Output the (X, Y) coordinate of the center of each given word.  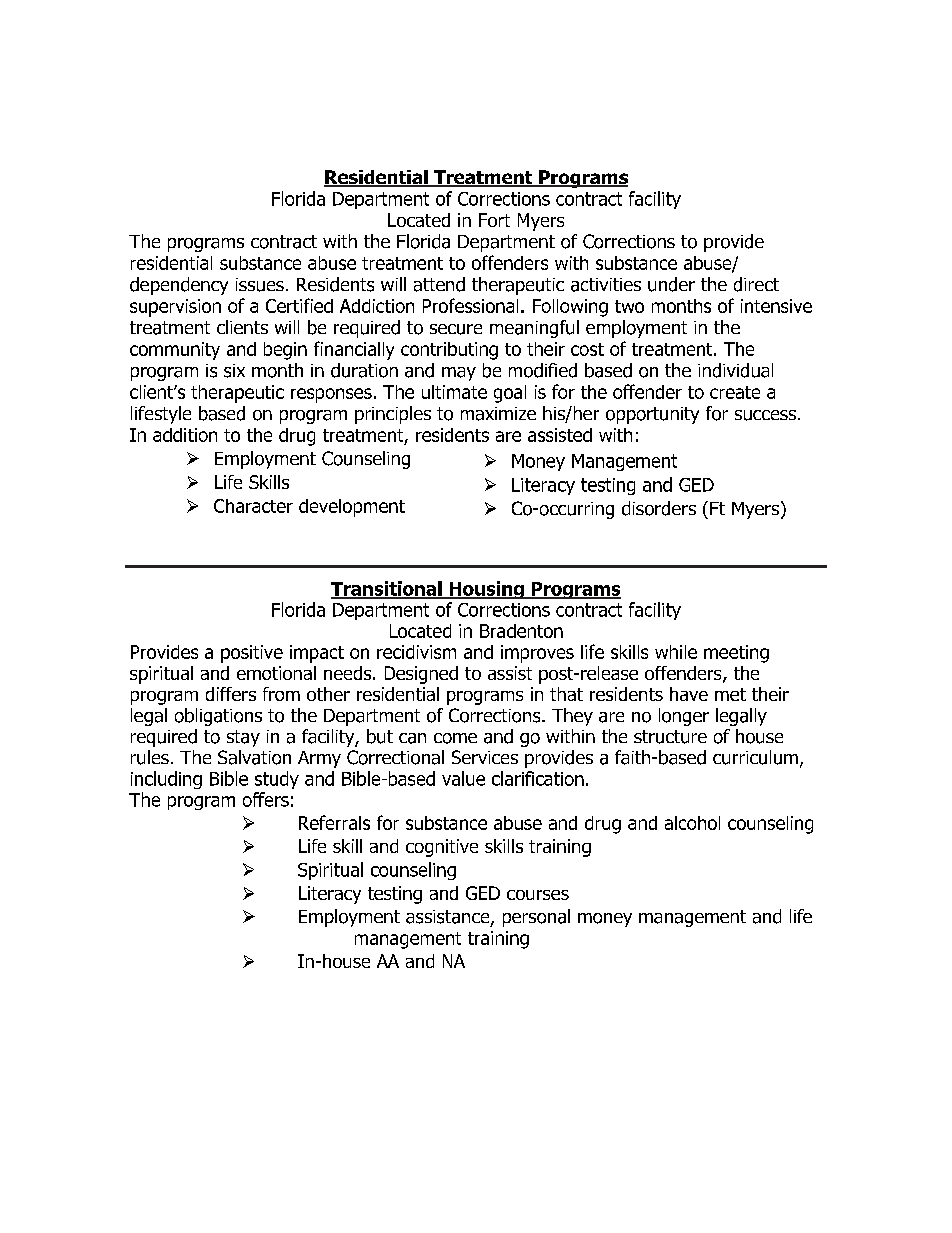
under (671, 284)
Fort (494, 220)
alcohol (692, 823)
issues (260, 285)
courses (538, 895)
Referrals (334, 822)
